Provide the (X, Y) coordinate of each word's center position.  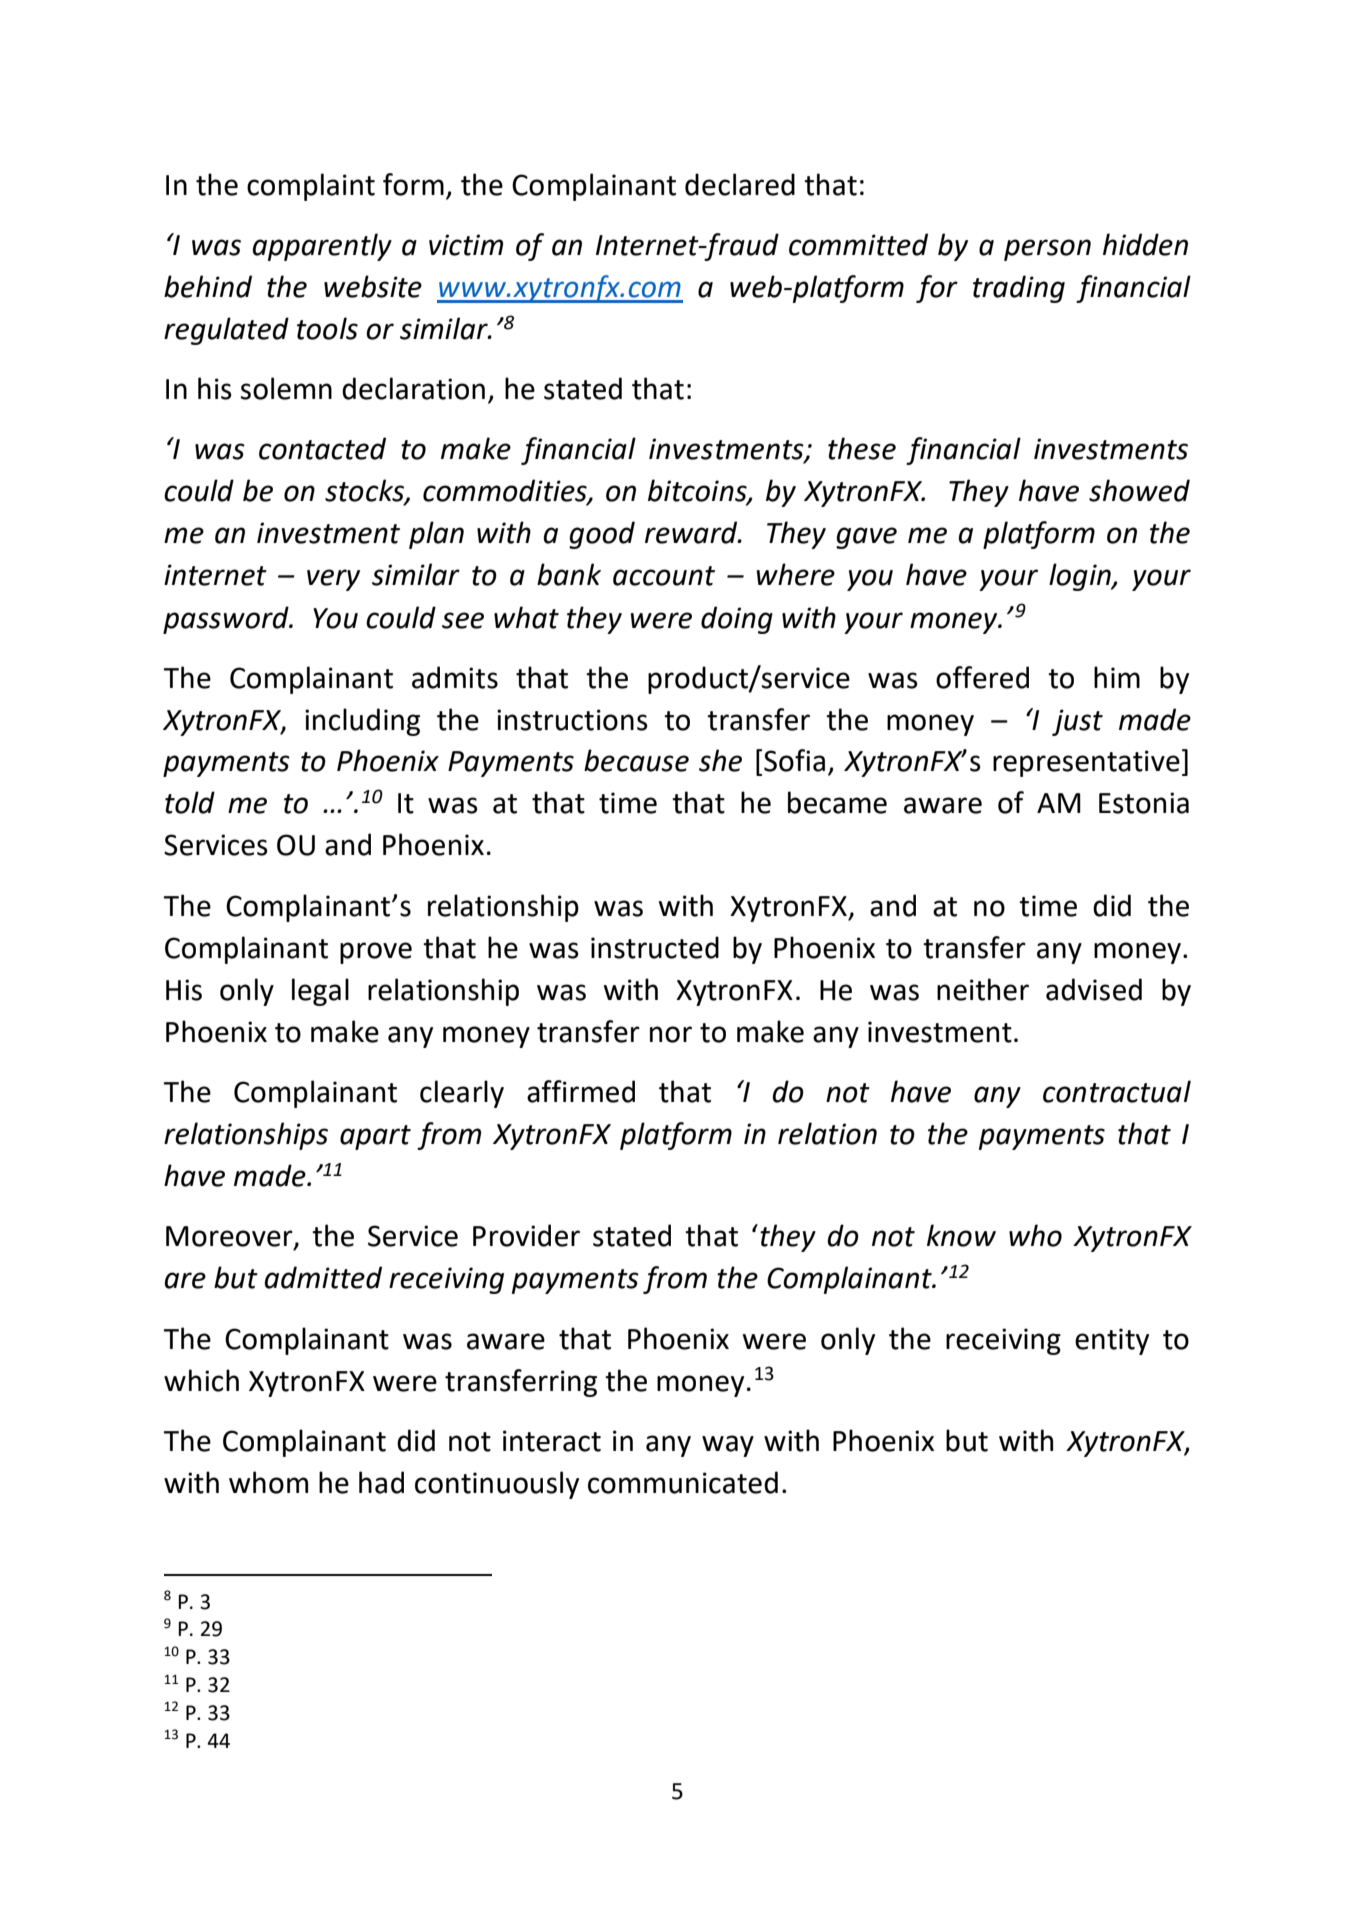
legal (320, 992)
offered (982, 677)
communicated (683, 1482)
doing (737, 620)
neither (983, 989)
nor (671, 1034)
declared (740, 184)
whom (268, 1482)
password (227, 620)
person (1047, 250)
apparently (322, 247)
